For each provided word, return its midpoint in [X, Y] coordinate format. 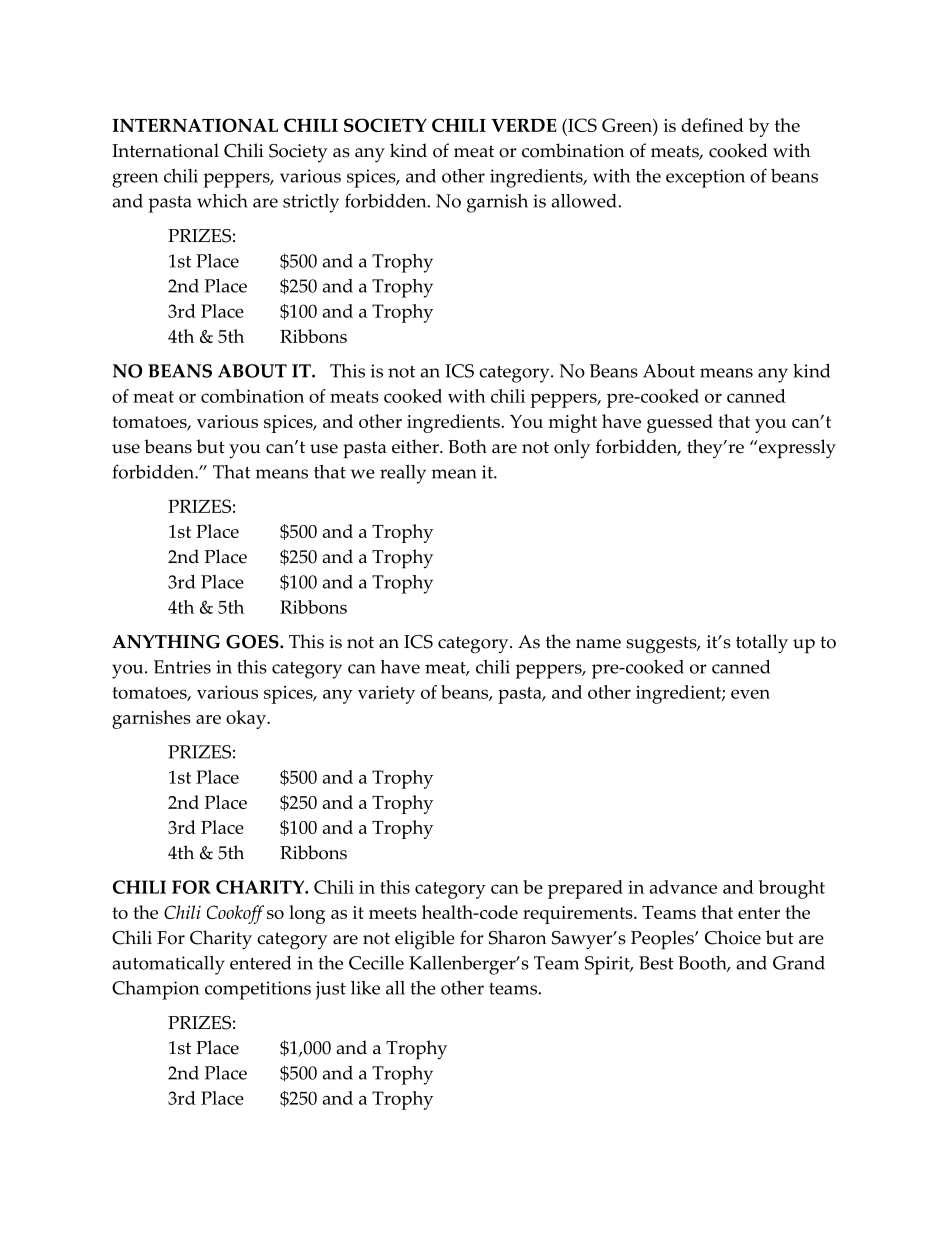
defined [712, 125]
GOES [253, 642]
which [222, 201]
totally [762, 644]
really [403, 474]
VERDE [524, 125]
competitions [258, 990]
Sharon [518, 937]
